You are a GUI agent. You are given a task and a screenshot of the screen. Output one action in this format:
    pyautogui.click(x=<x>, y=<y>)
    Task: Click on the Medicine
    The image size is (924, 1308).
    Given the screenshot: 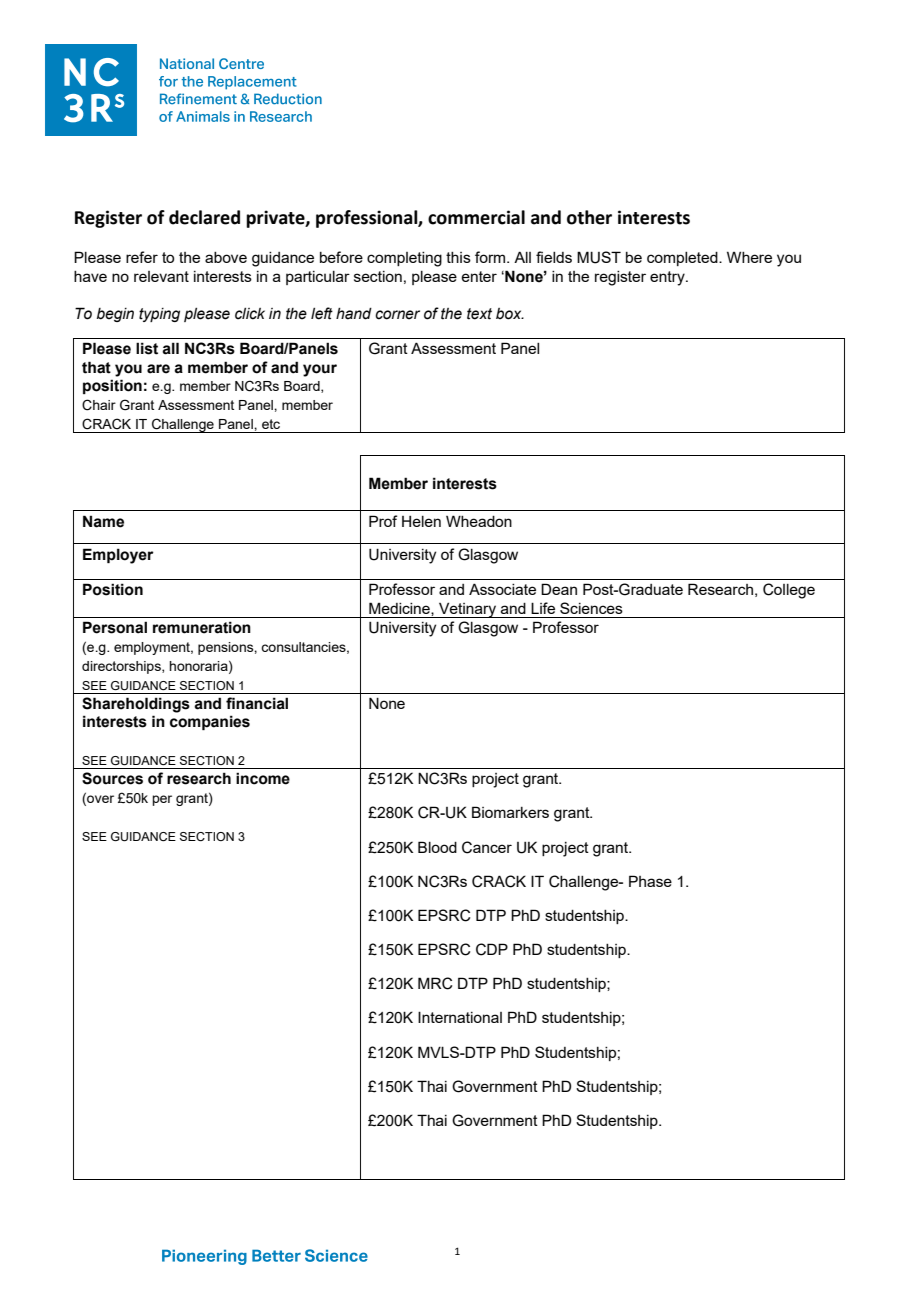 What is the action you would take?
    pyautogui.click(x=400, y=609)
